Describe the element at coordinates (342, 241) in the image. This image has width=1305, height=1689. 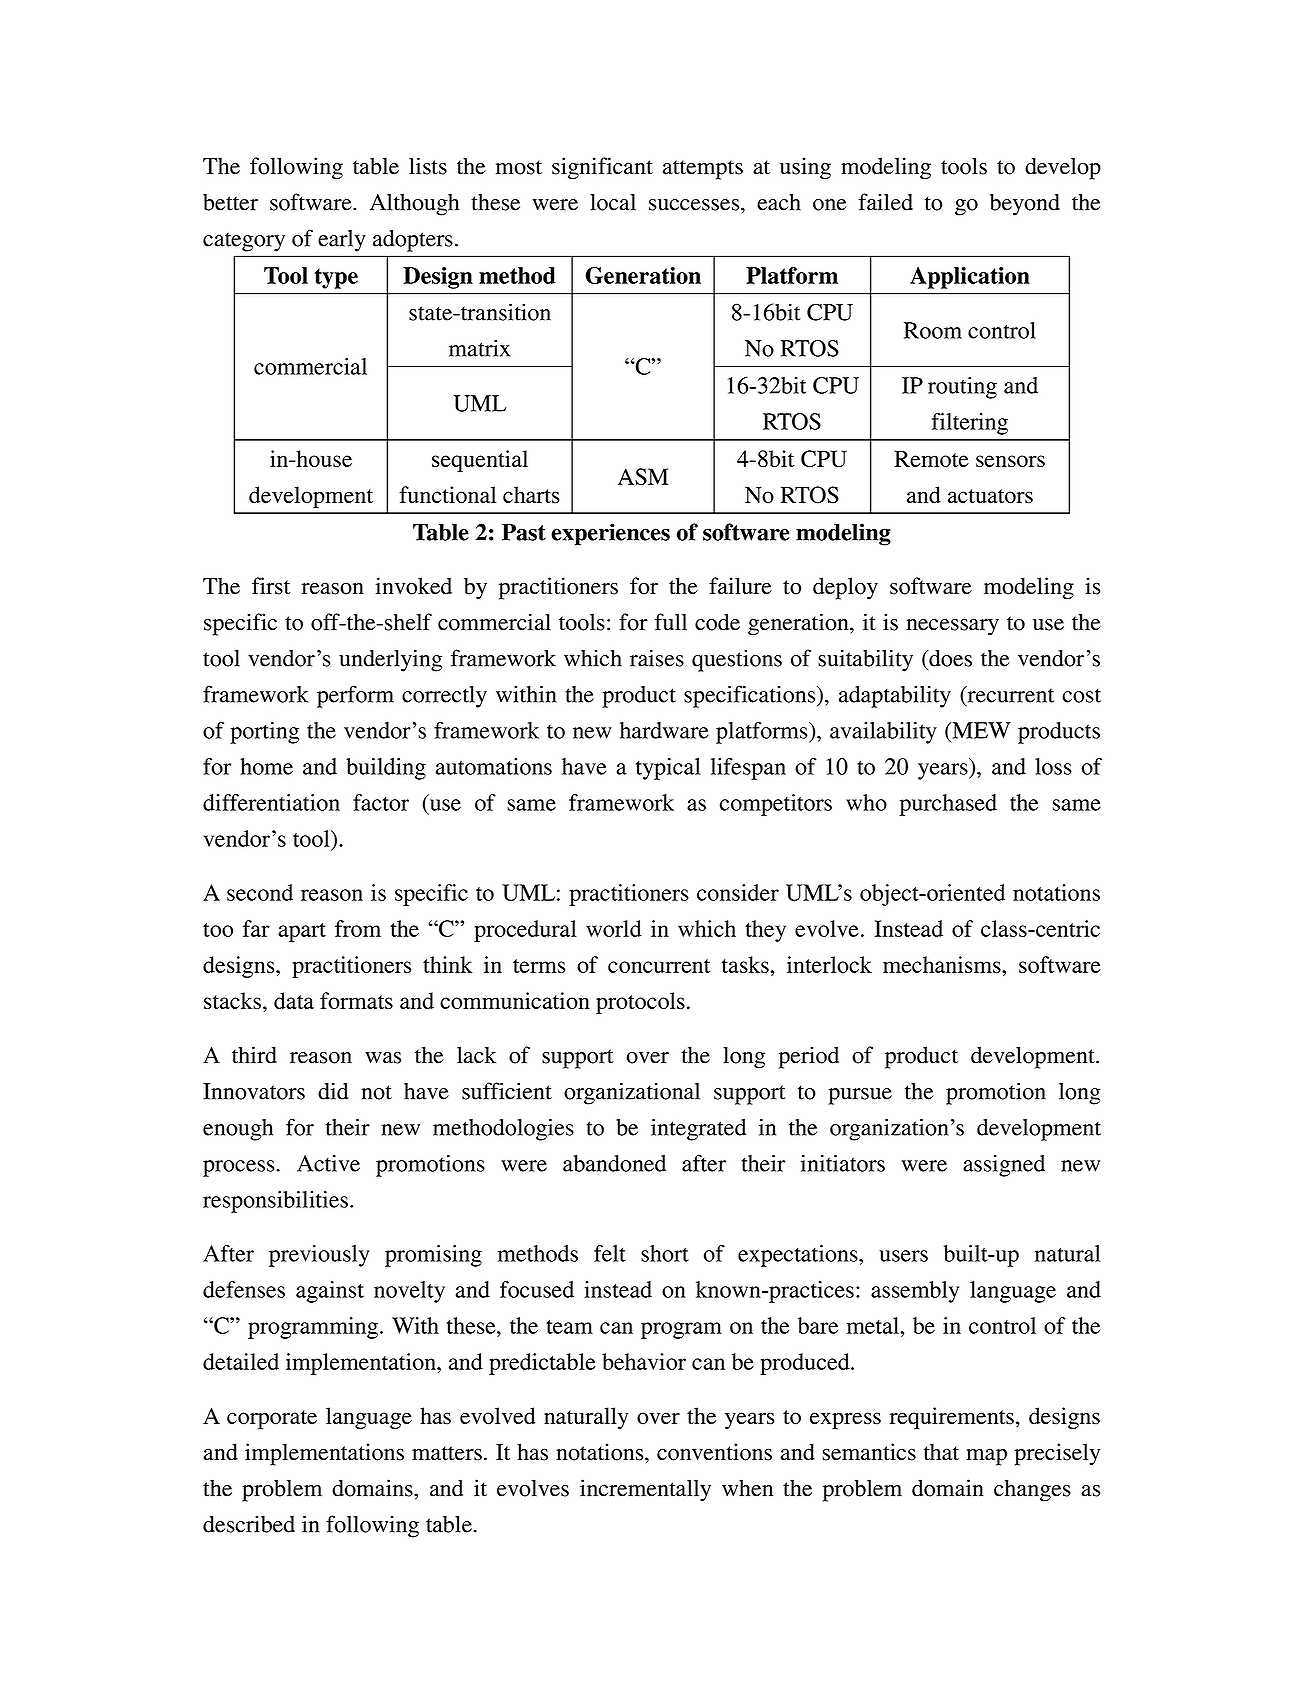
I see `early` at that location.
